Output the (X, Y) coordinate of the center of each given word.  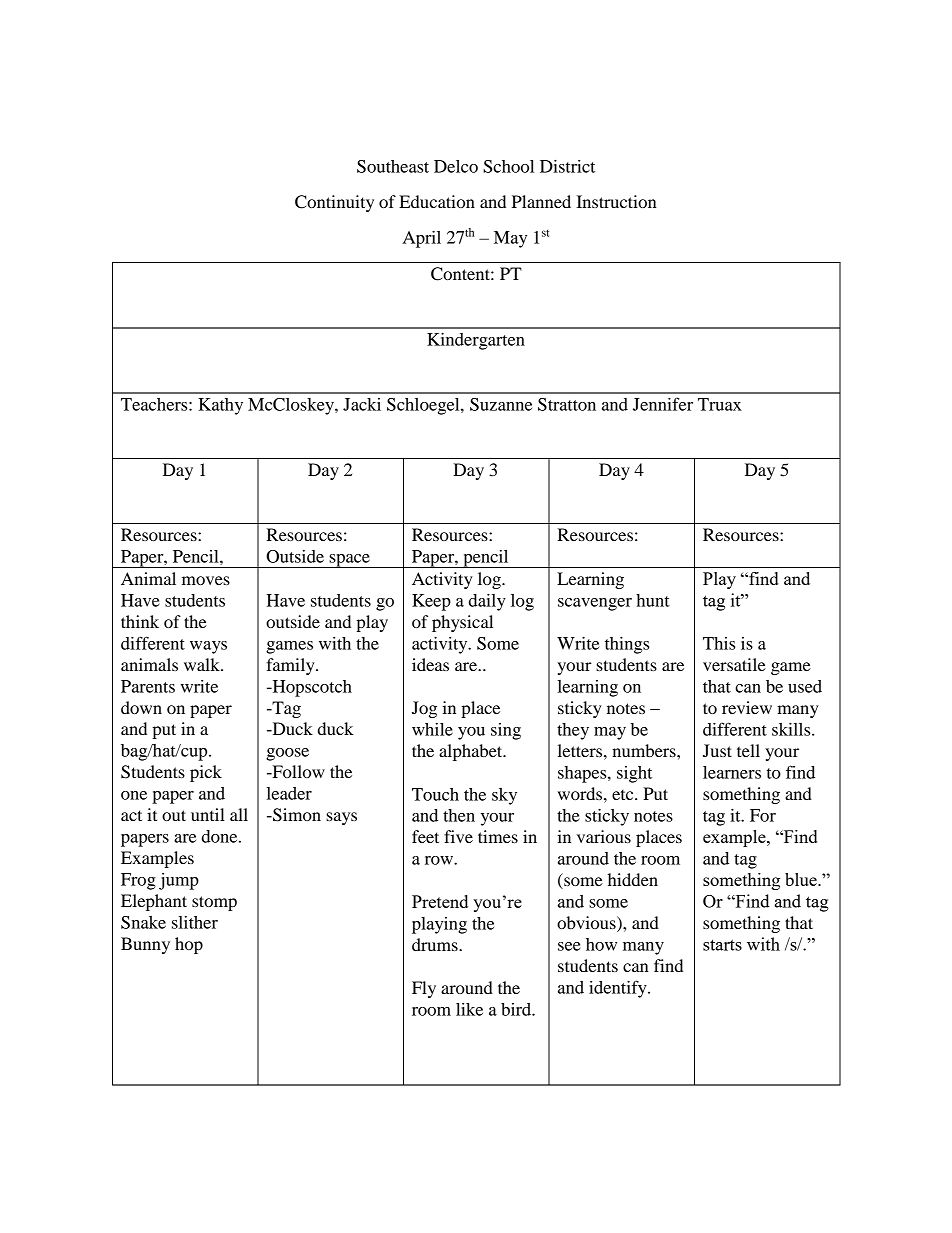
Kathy (220, 406)
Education (437, 201)
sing (506, 731)
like (469, 1009)
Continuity (334, 203)
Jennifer (663, 404)
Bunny (145, 945)
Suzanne (501, 404)
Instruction (616, 201)
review (747, 707)
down (141, 707)
